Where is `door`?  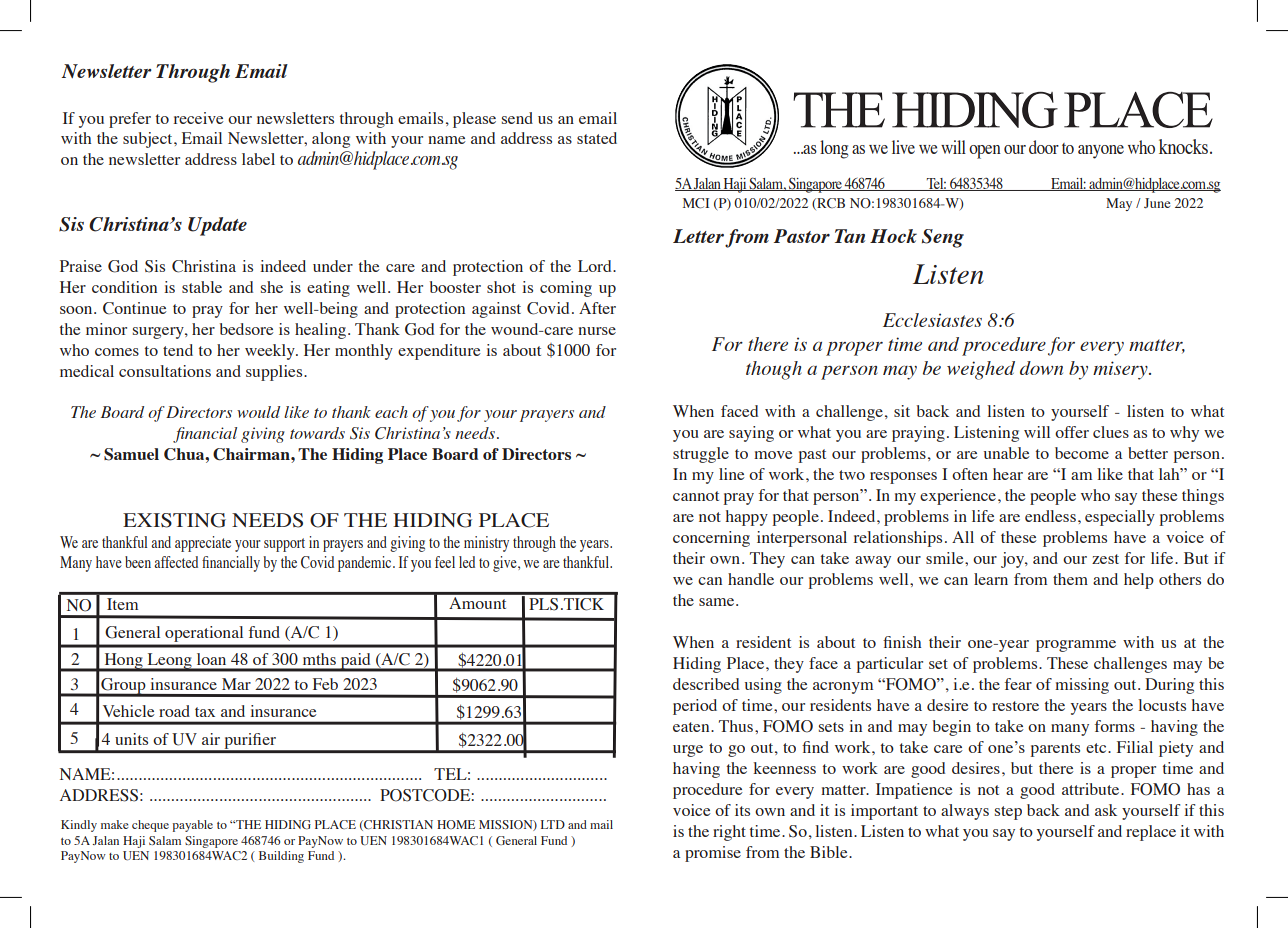
door is located at coordinates (1044, 147).
